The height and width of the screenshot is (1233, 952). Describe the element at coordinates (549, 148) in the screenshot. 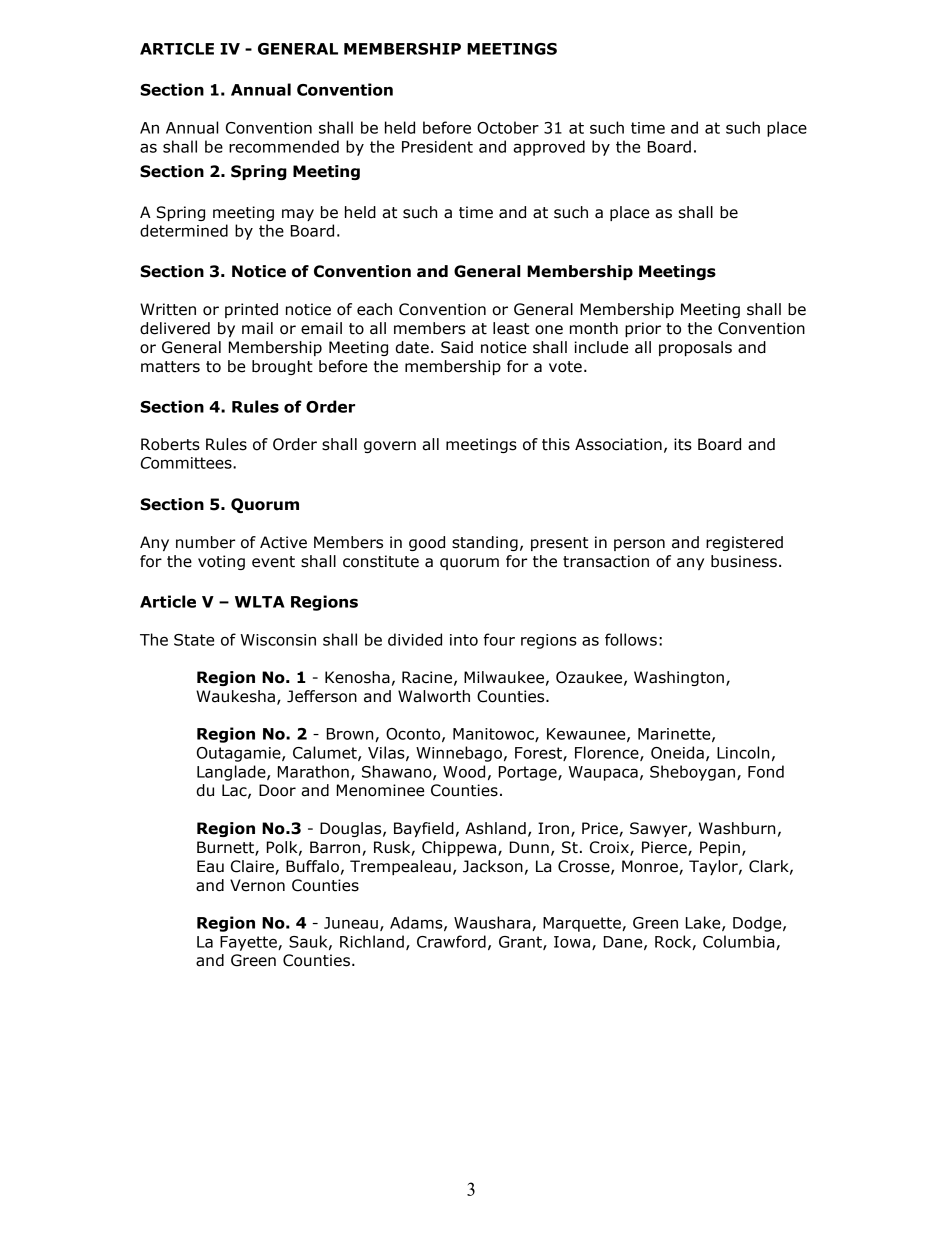

I see `approved` at that location.
